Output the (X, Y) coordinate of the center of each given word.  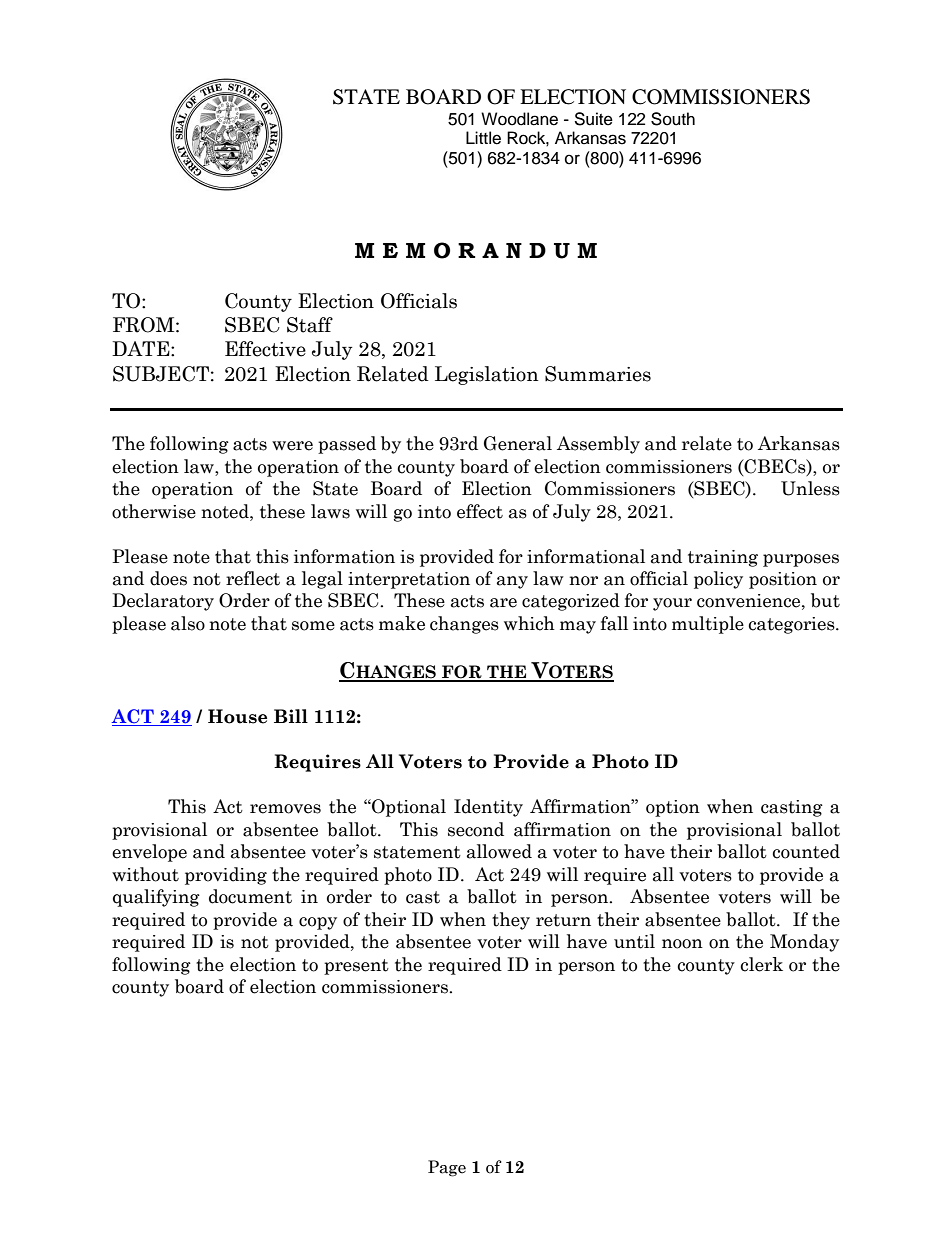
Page (447, 1168)
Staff (310, 325)
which (529, 623)
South (673, 119)
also (188, 623)
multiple (708, 625)
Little (483, 138)
